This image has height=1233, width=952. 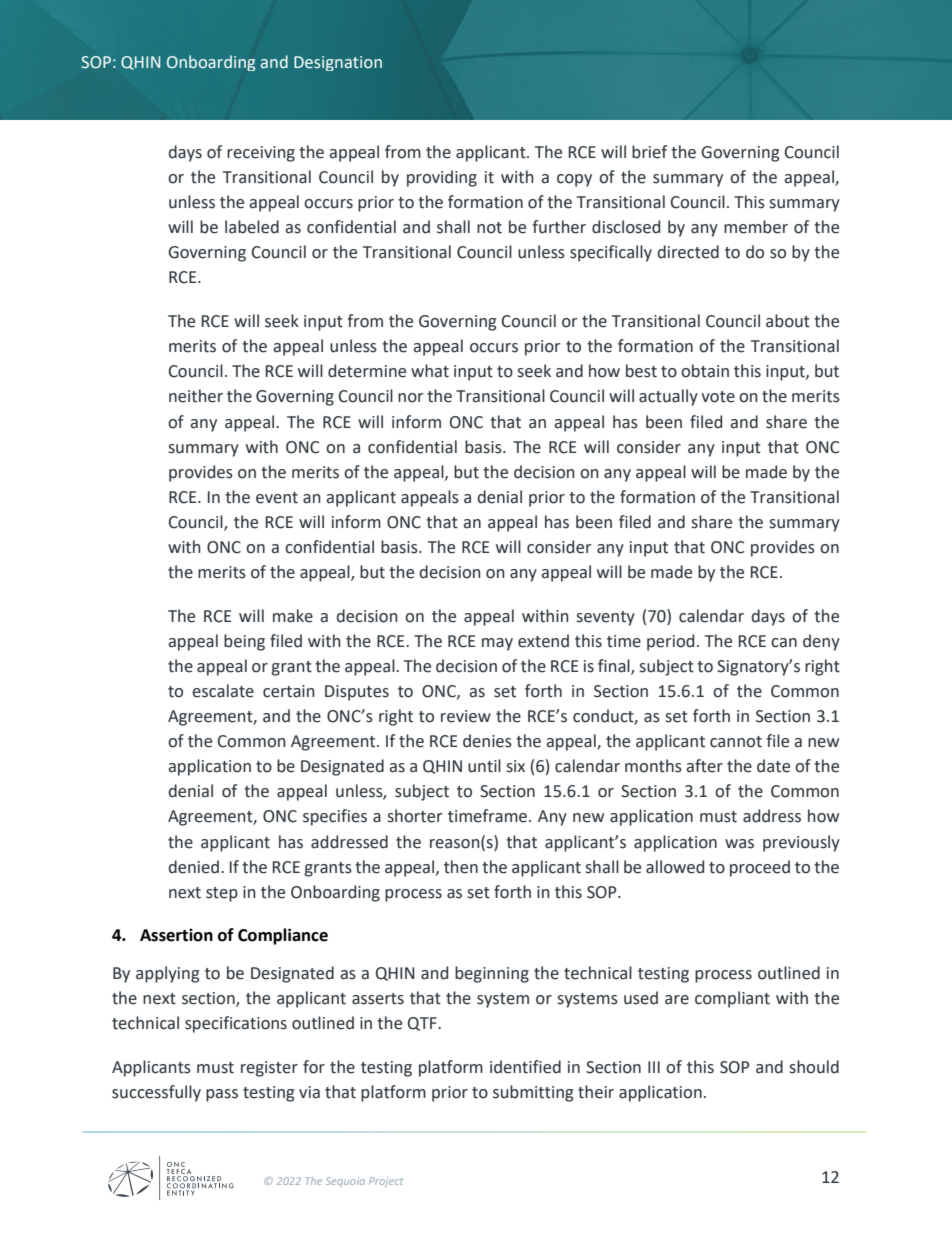 I want to click on pass, so click(x=222, y=1095).
